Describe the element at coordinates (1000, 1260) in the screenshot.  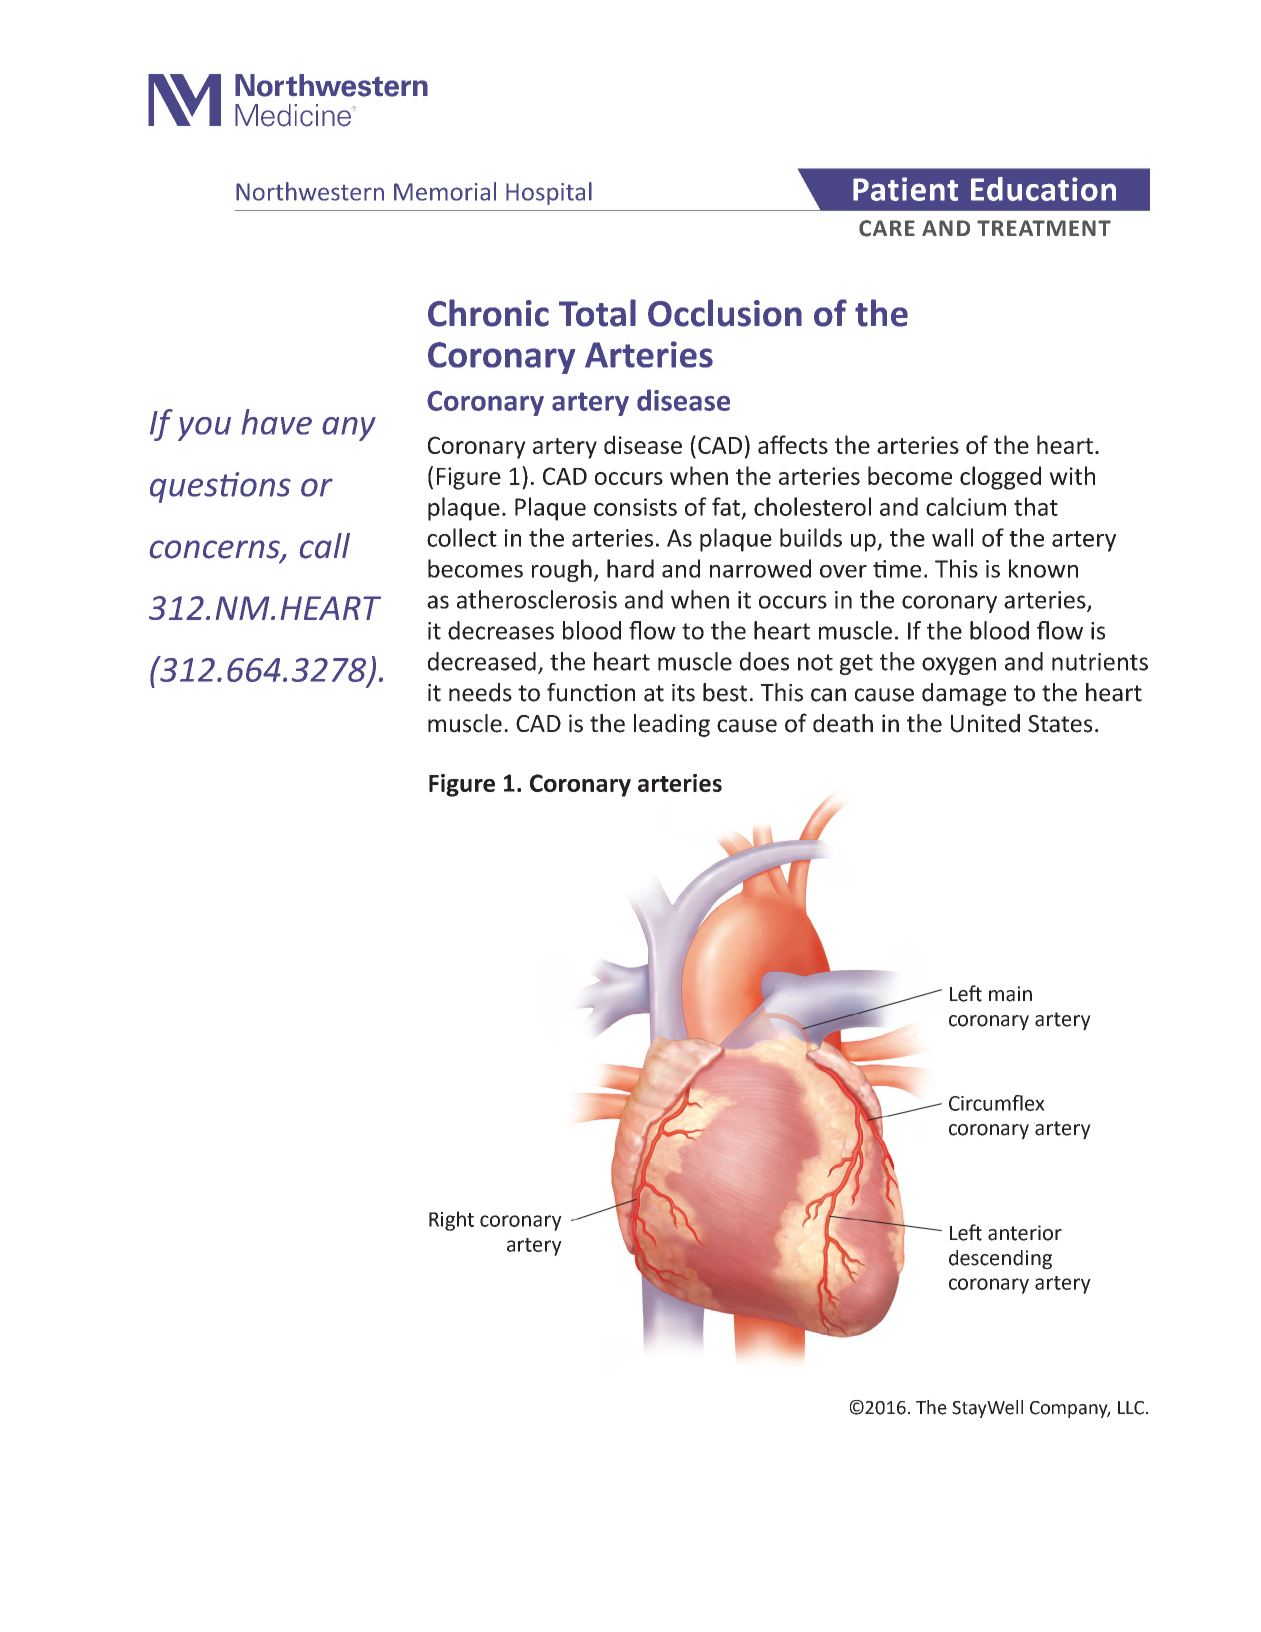
I see `descending` at that location.
